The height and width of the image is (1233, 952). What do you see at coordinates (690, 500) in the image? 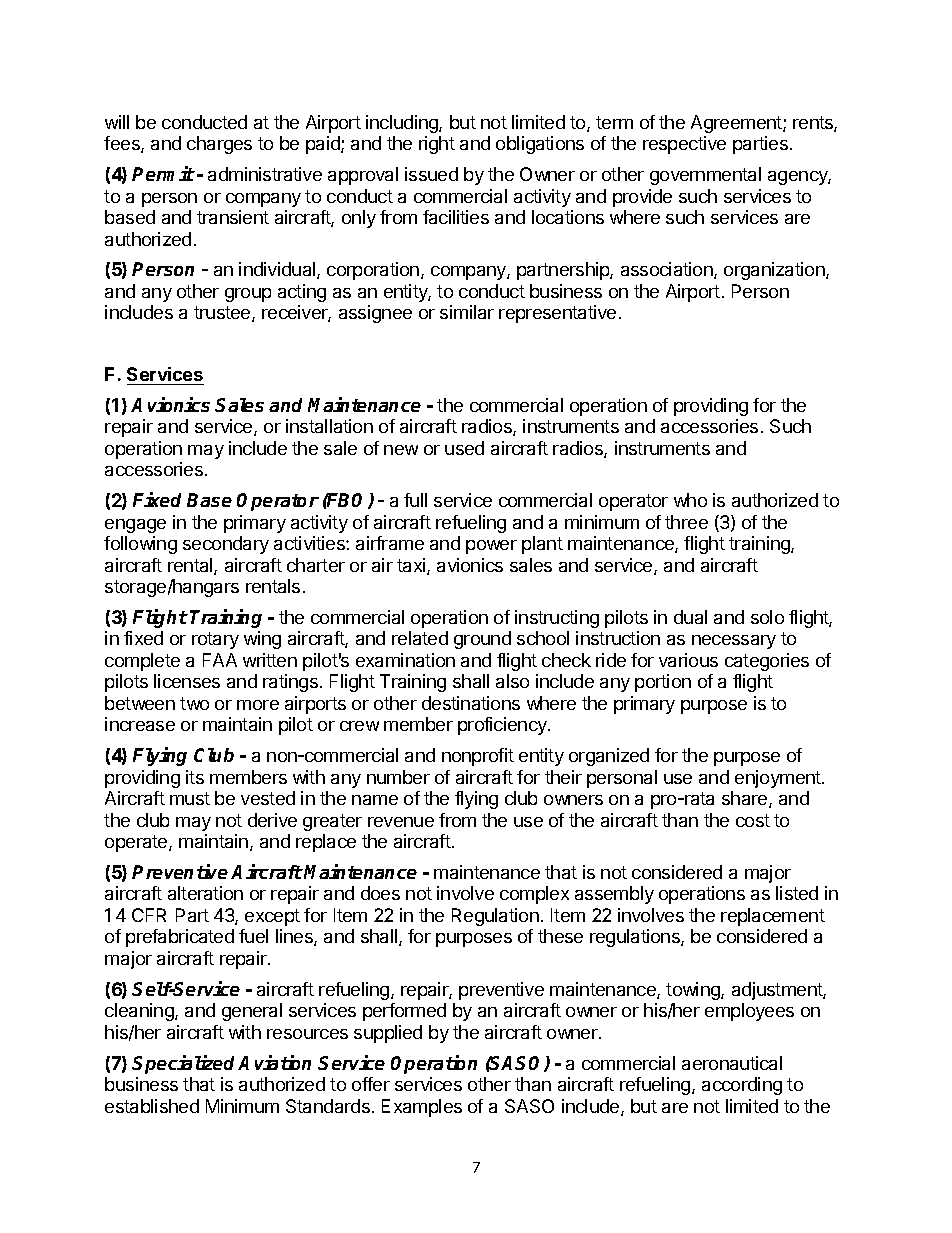
I see `who` at bounding box center [690, 500].
